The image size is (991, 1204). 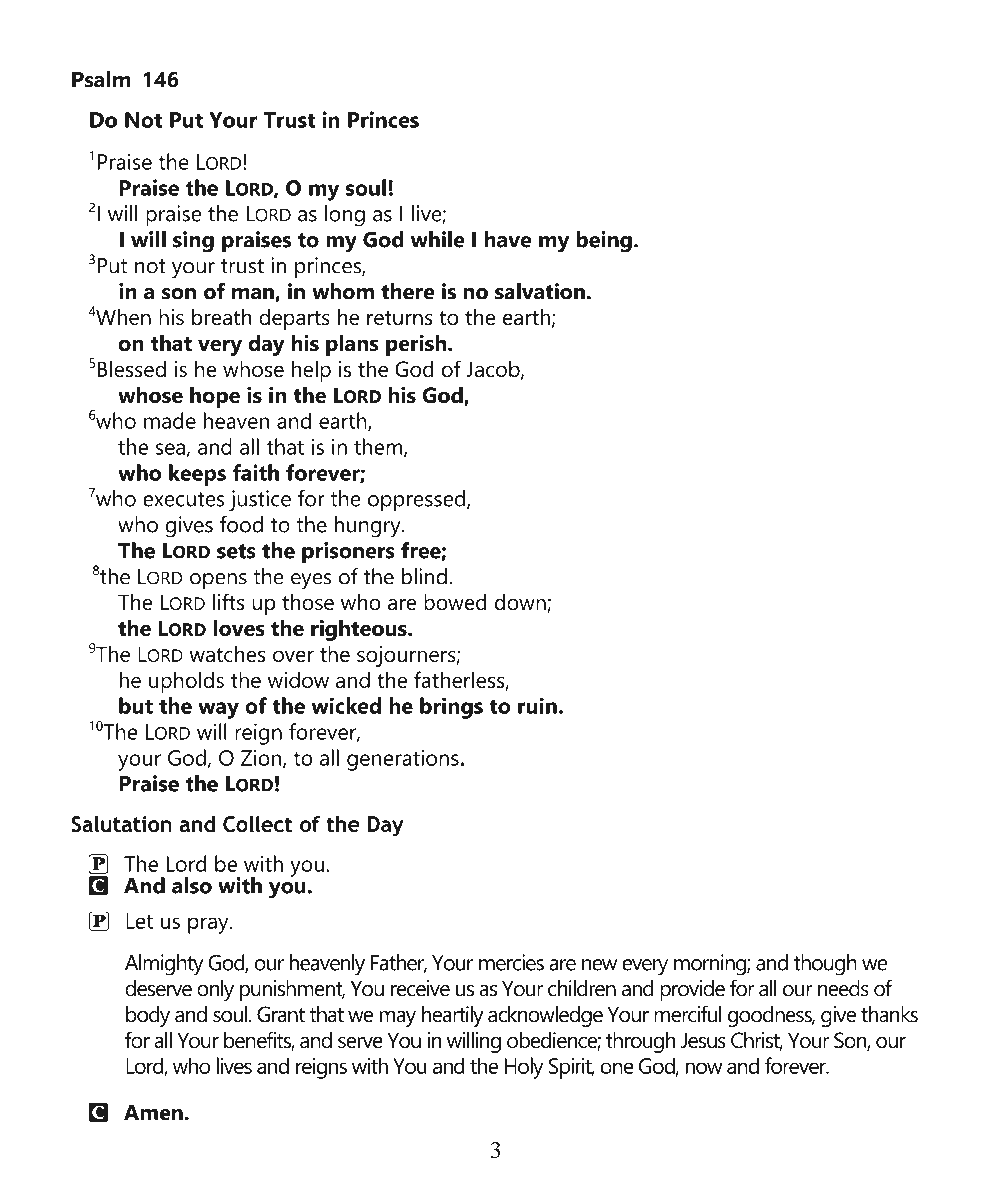 What do you see at coordinates (101, 79) in the document?
I see `Psalm` at bounding box center [101, 79].
